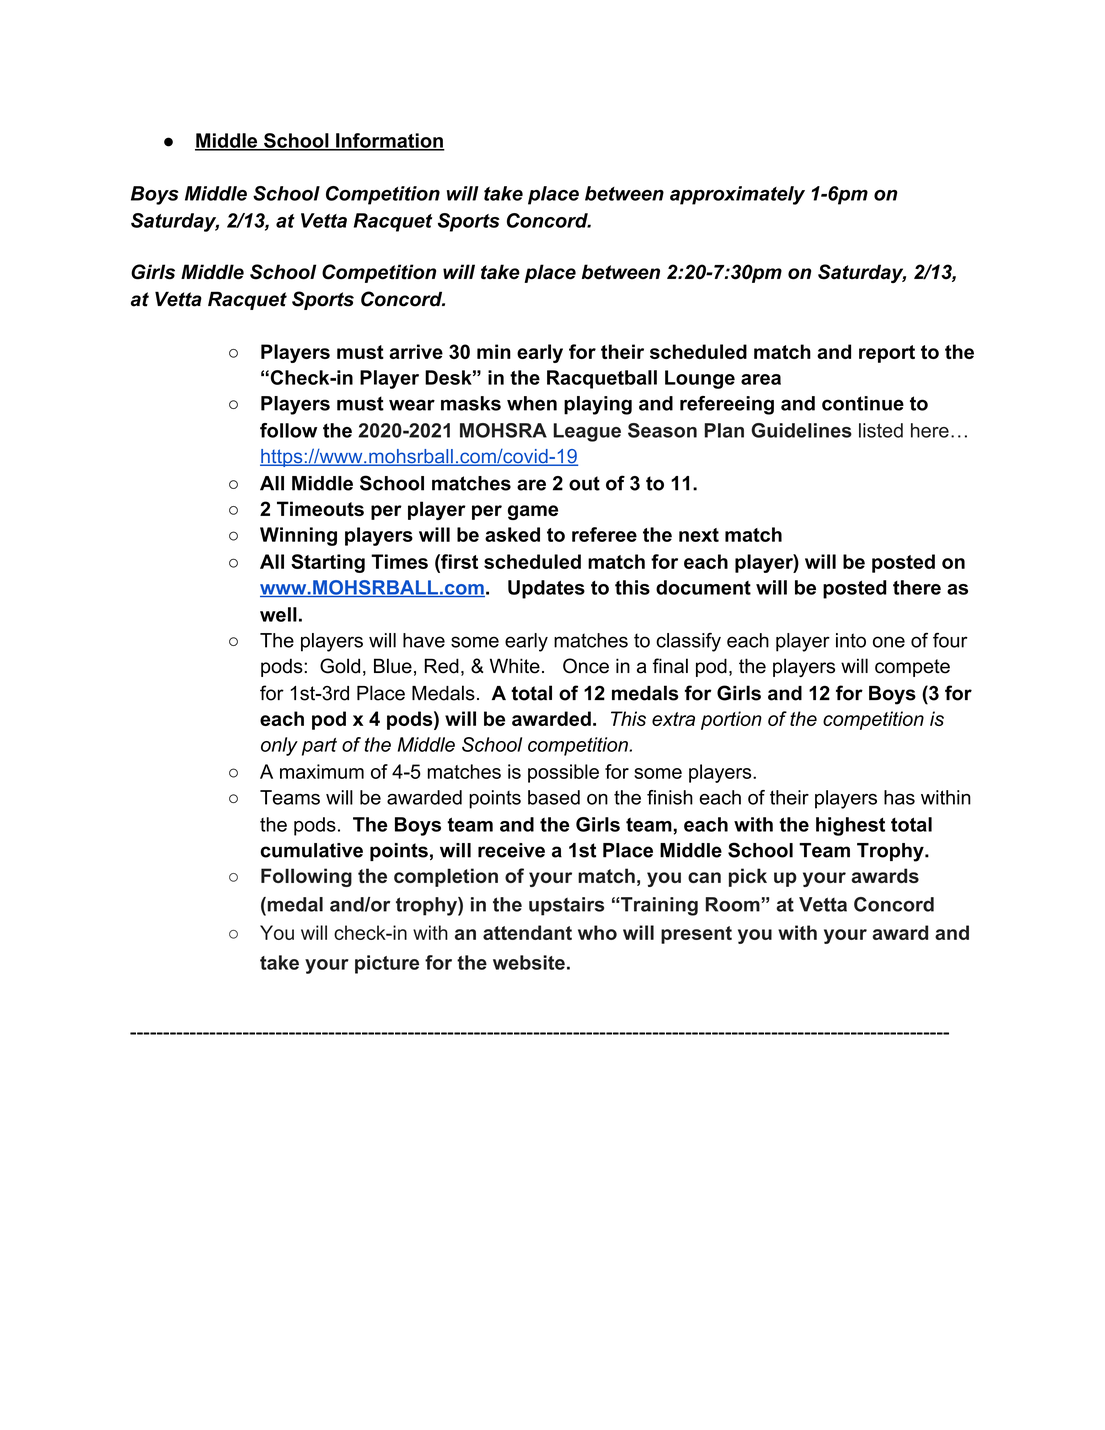 The image size is (1105, 1430). What do you see at coordinates (597, 932) in the document?
I see `who` at bounding box center [597, 932].
